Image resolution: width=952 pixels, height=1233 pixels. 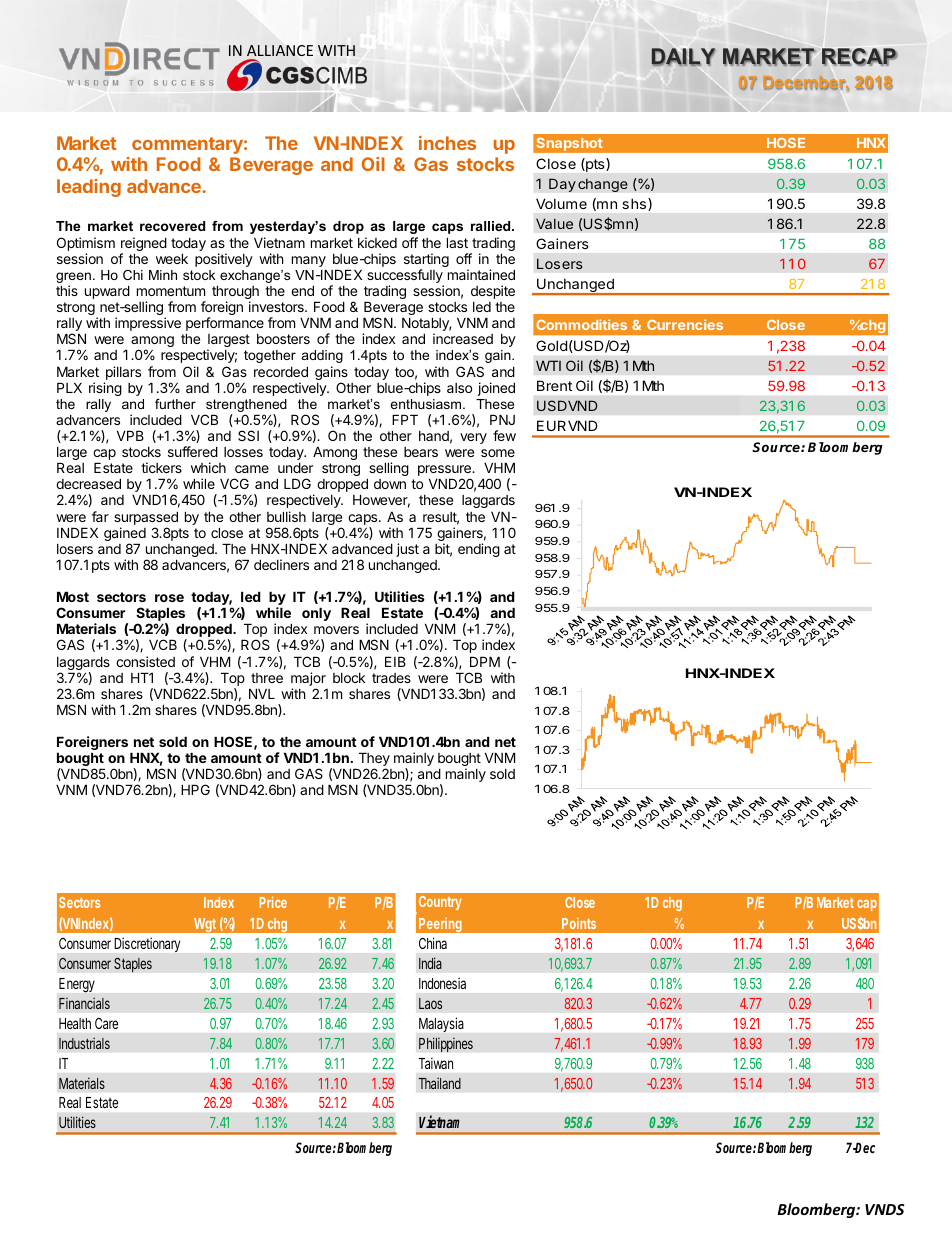 I want to click on Philippines, so click(x=446, y=1044).
